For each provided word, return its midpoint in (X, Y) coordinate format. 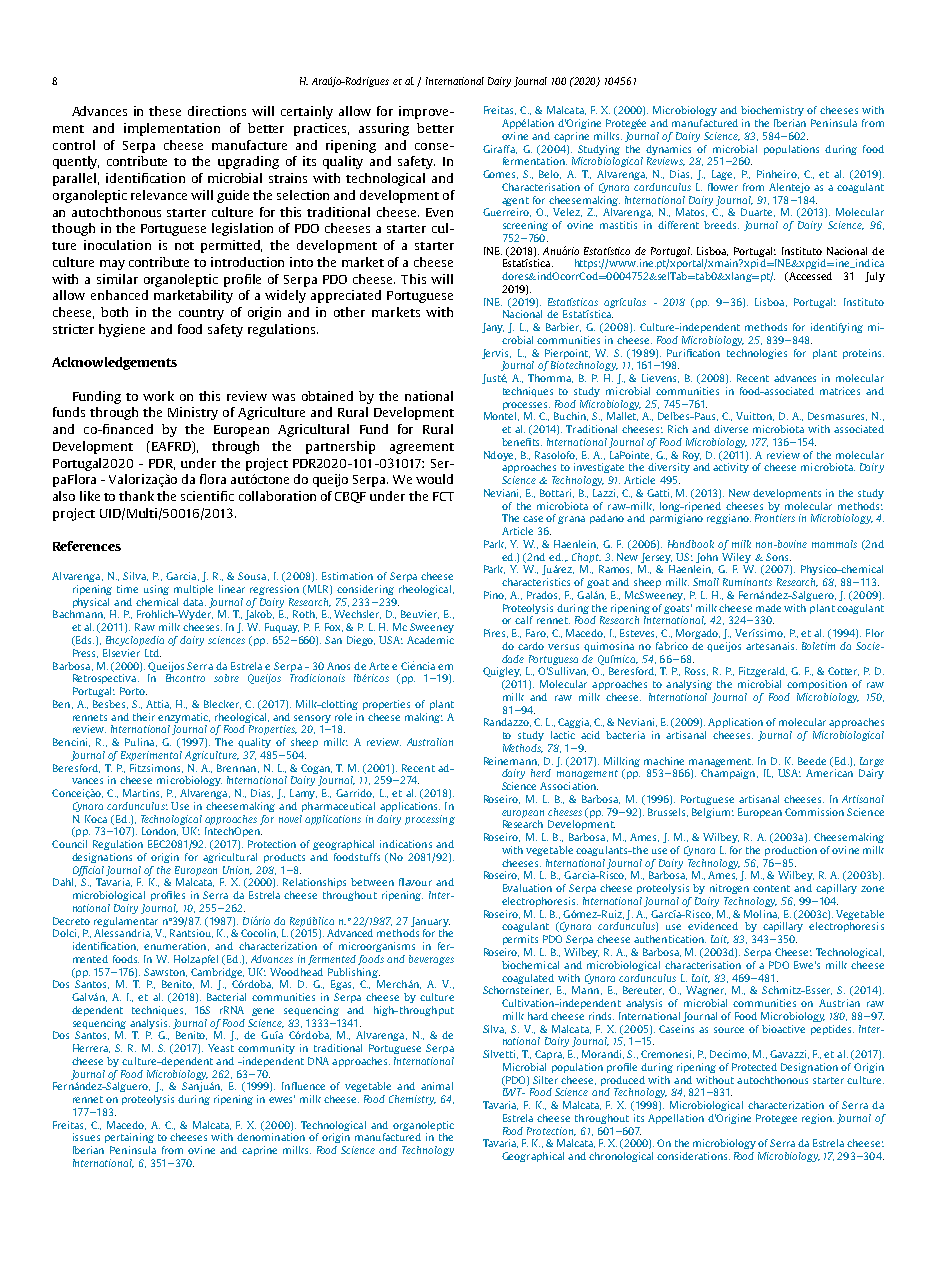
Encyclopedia (135, 641)
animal (437, 1086)
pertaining (129, 1138)
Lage (723, 175)
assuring (384, 129)
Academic (430, 640)
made (768, 608)
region (818, 1119)
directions (217, 111)
